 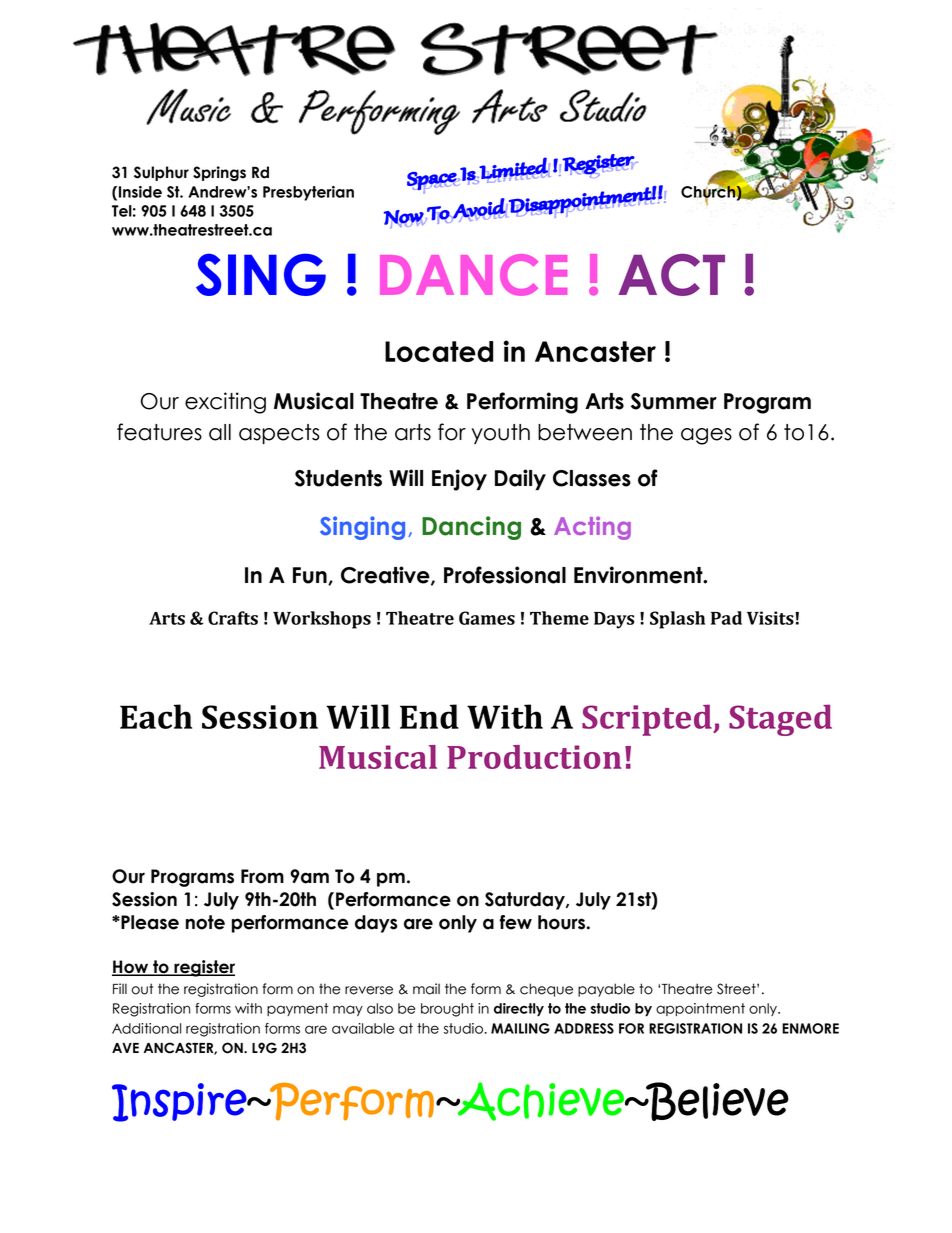 What do you see at coordinates (674, 401) in the image?
I see `Summer` at bounding box center [674, 401].
